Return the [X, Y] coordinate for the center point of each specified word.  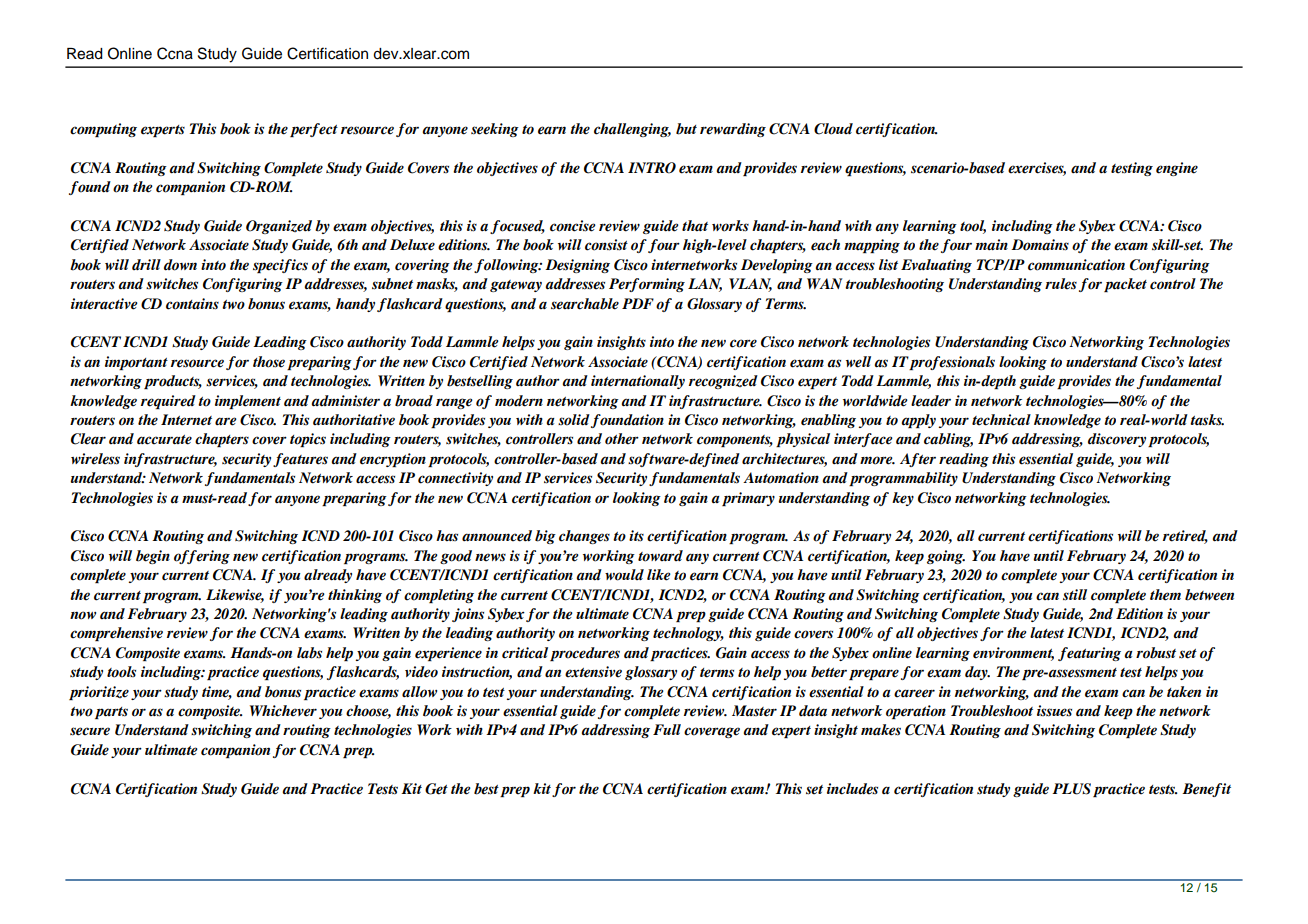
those [269, 362]
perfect [314, 130]
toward [660, 556]
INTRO [652, 168]
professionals [952, 363]
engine [1177, 169]
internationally [638, 382]
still [1075, 595]
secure [90, 731]
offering [202, 557]
